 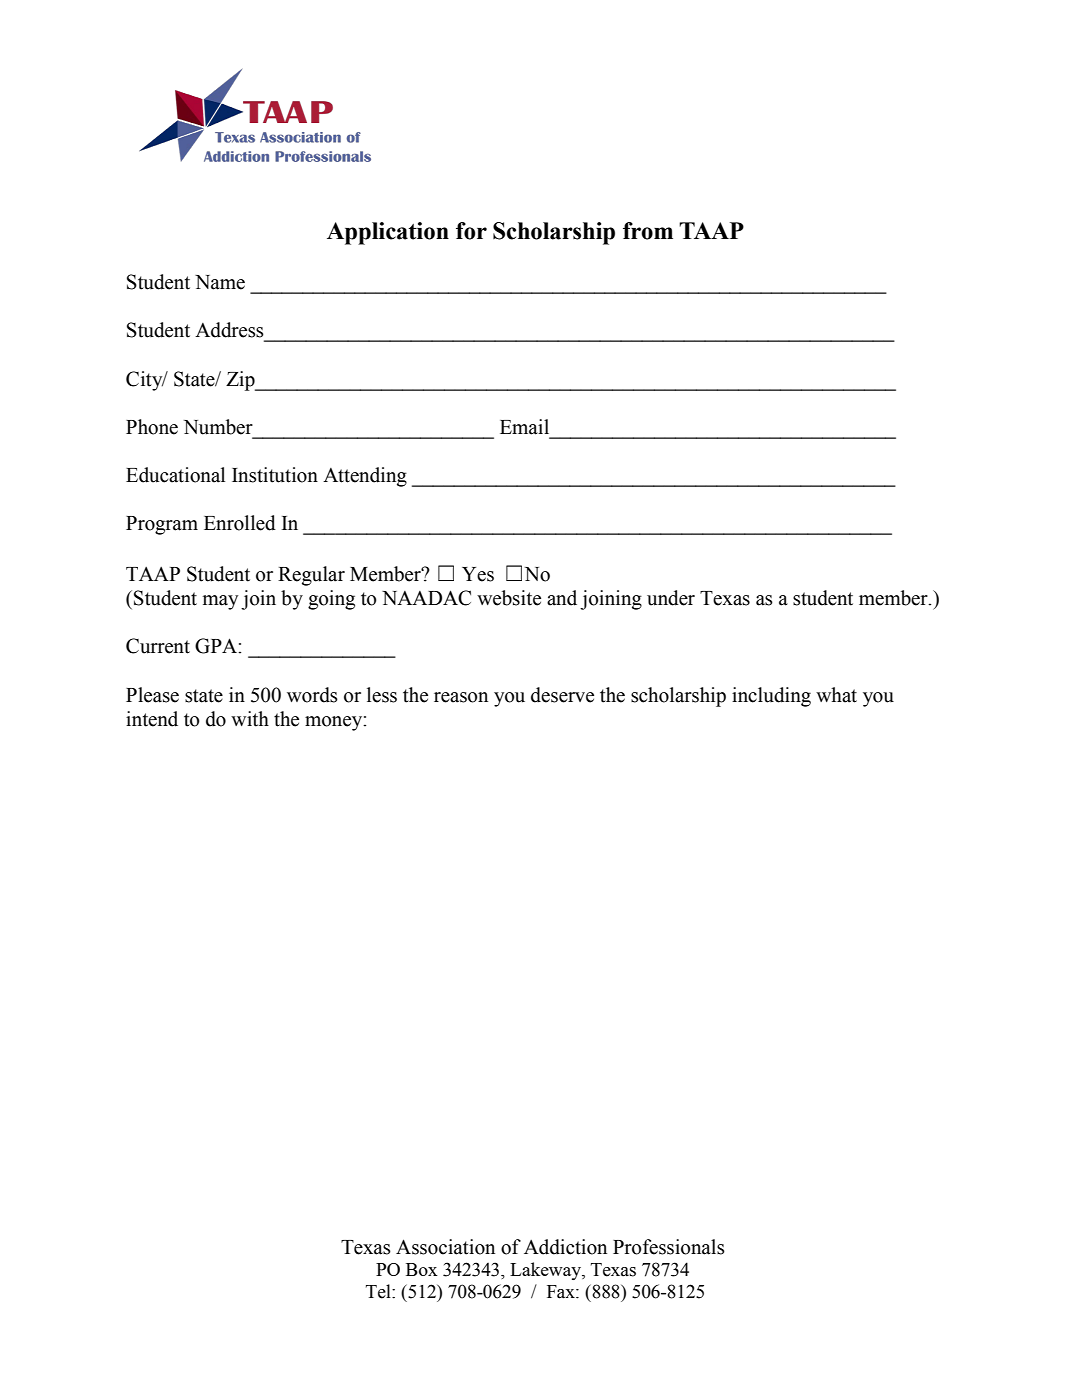 I want to click on from, so click(x=648, y=231).
